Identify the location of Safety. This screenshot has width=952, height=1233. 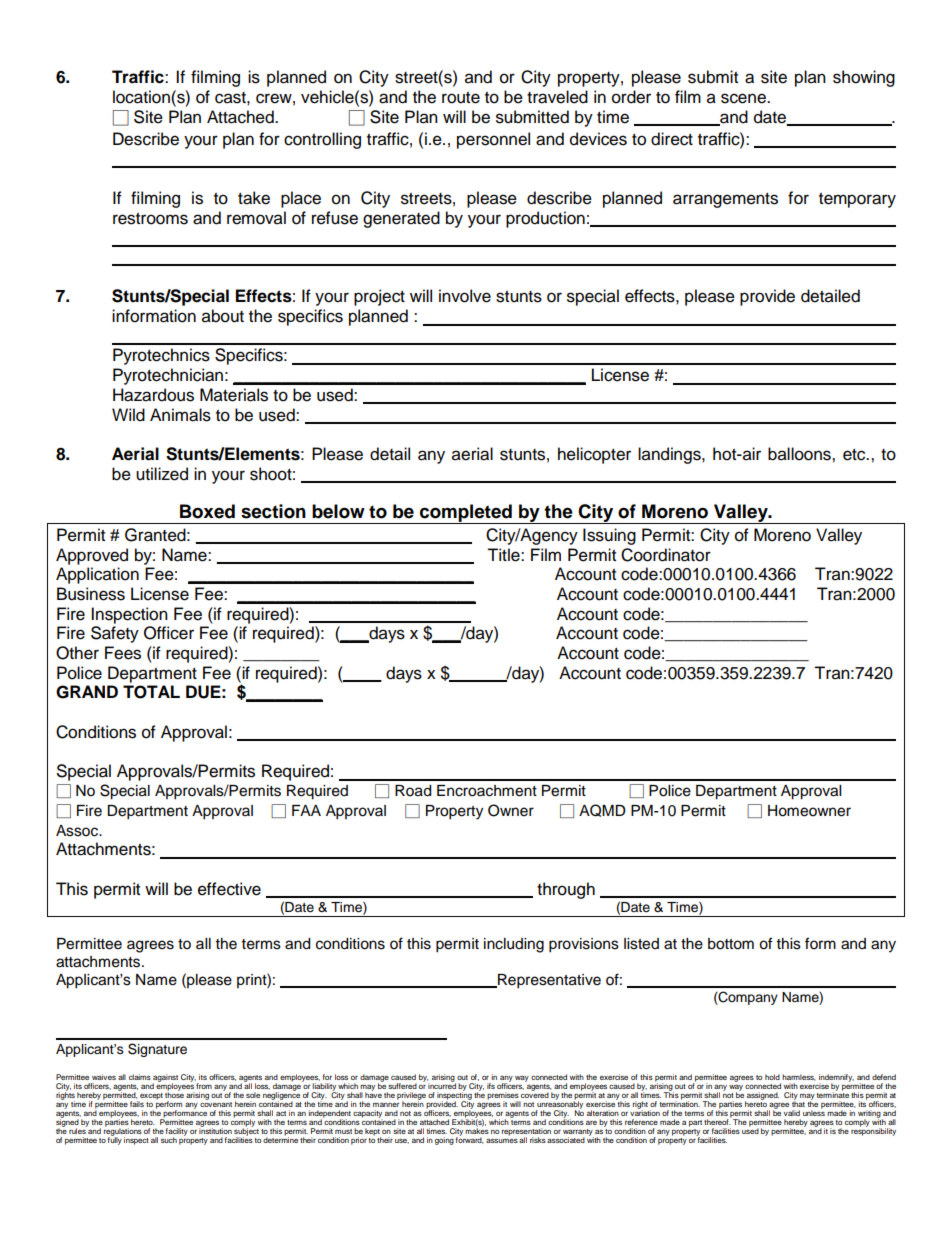
(115, 634).
